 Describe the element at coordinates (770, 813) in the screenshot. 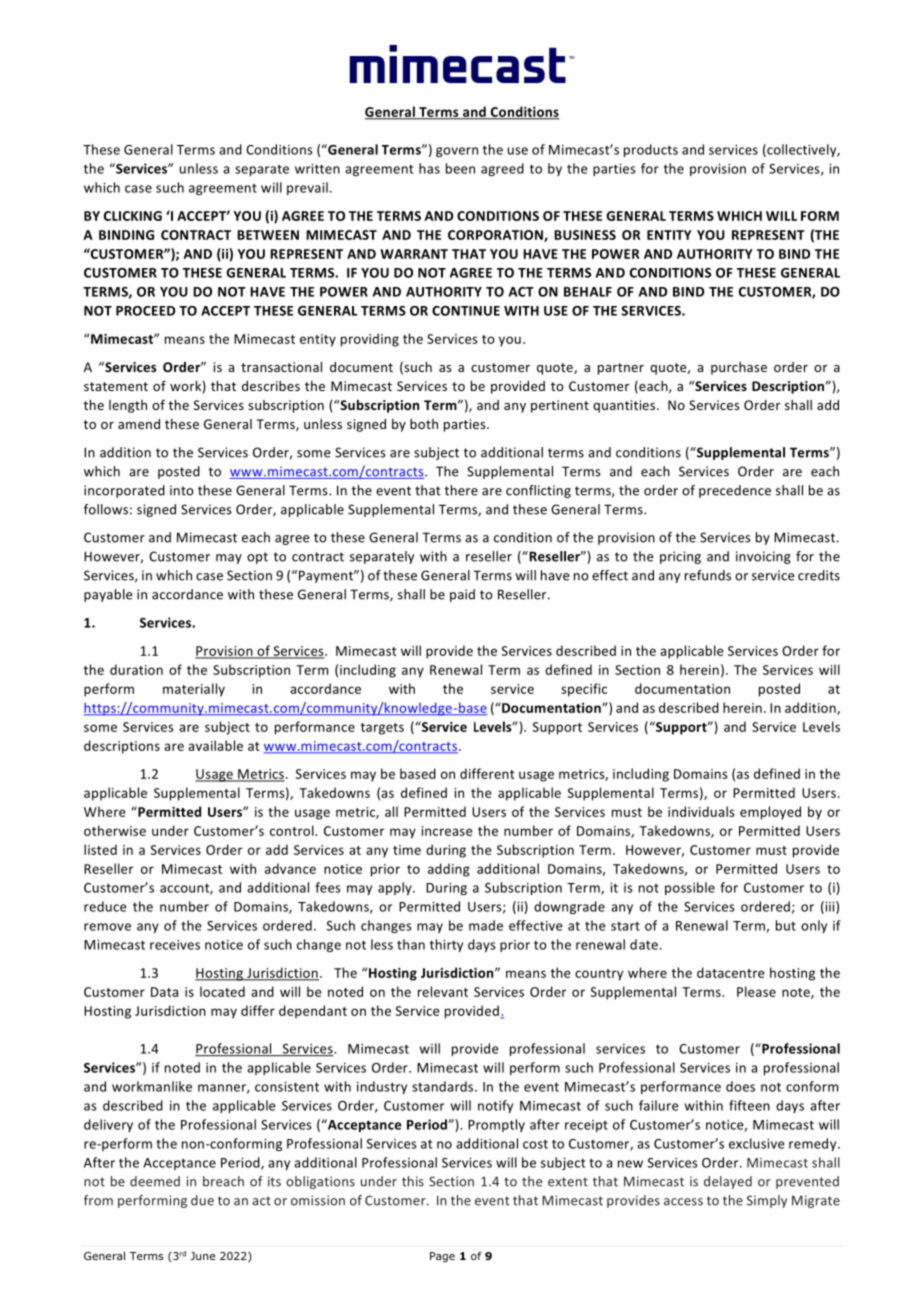

I see `employed` at that location.
